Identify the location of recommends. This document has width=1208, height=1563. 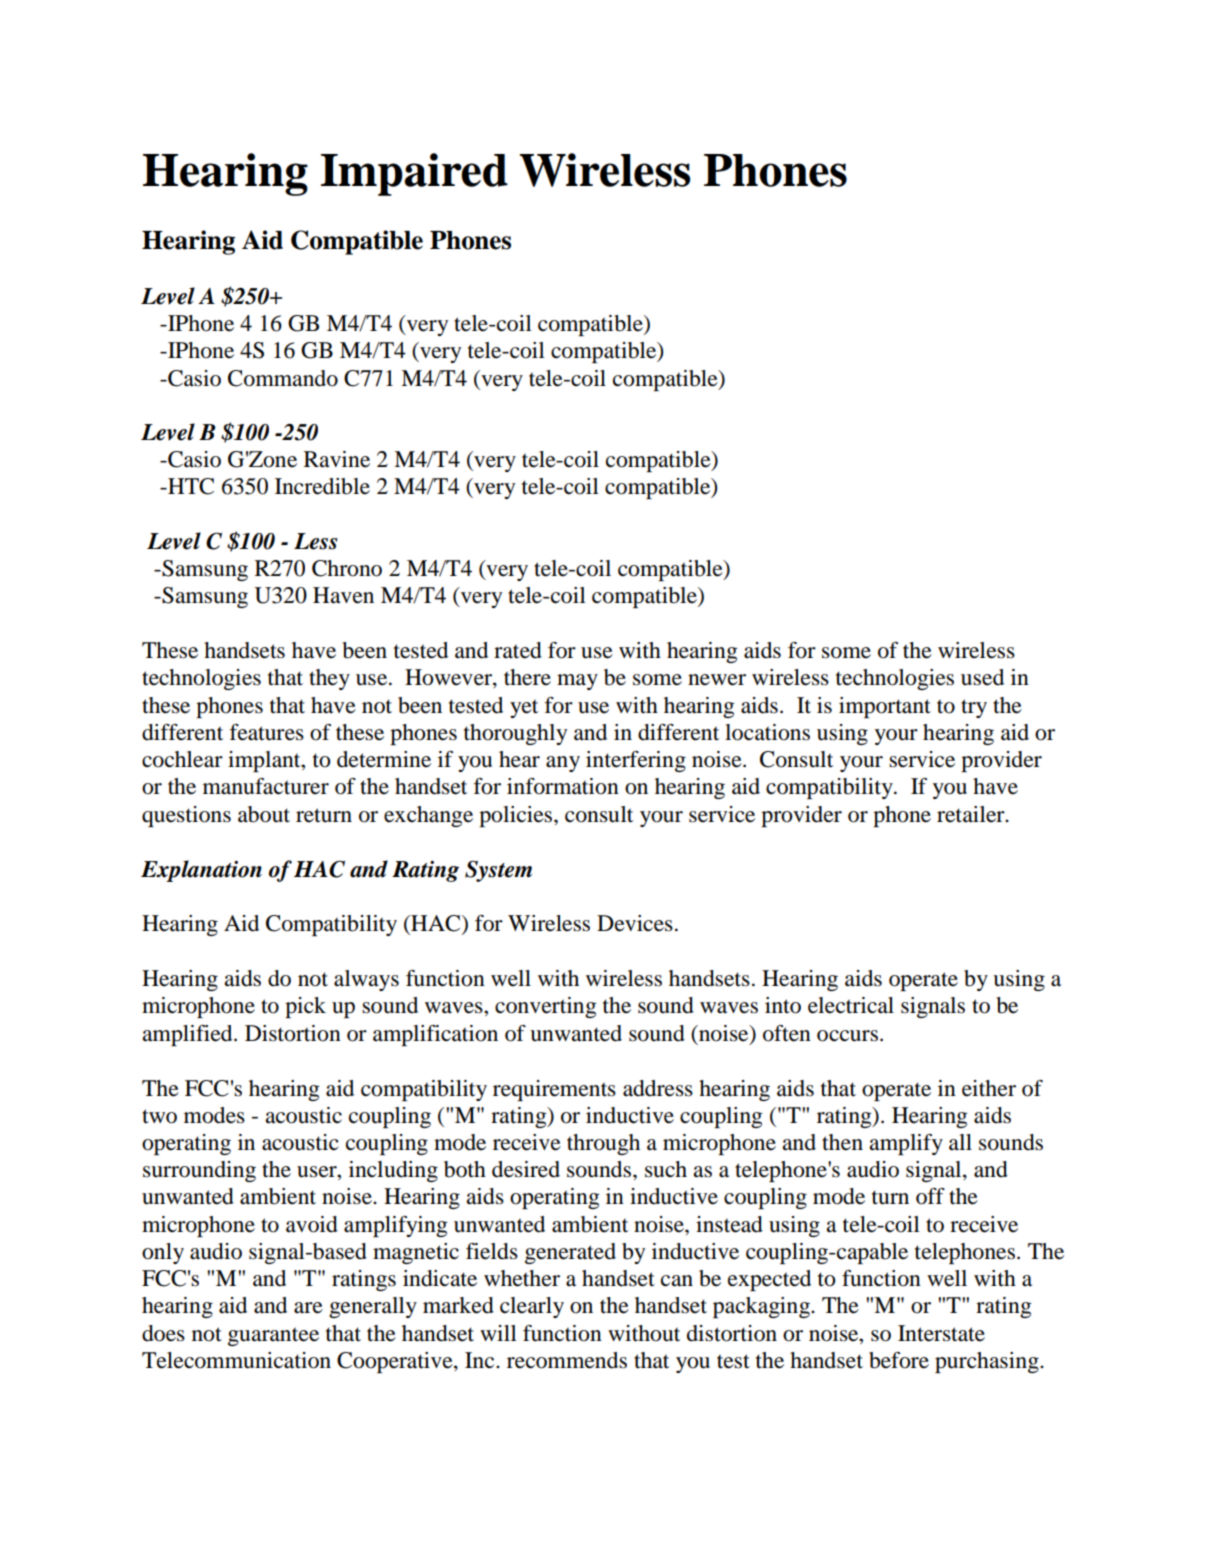
(567, 1360).
